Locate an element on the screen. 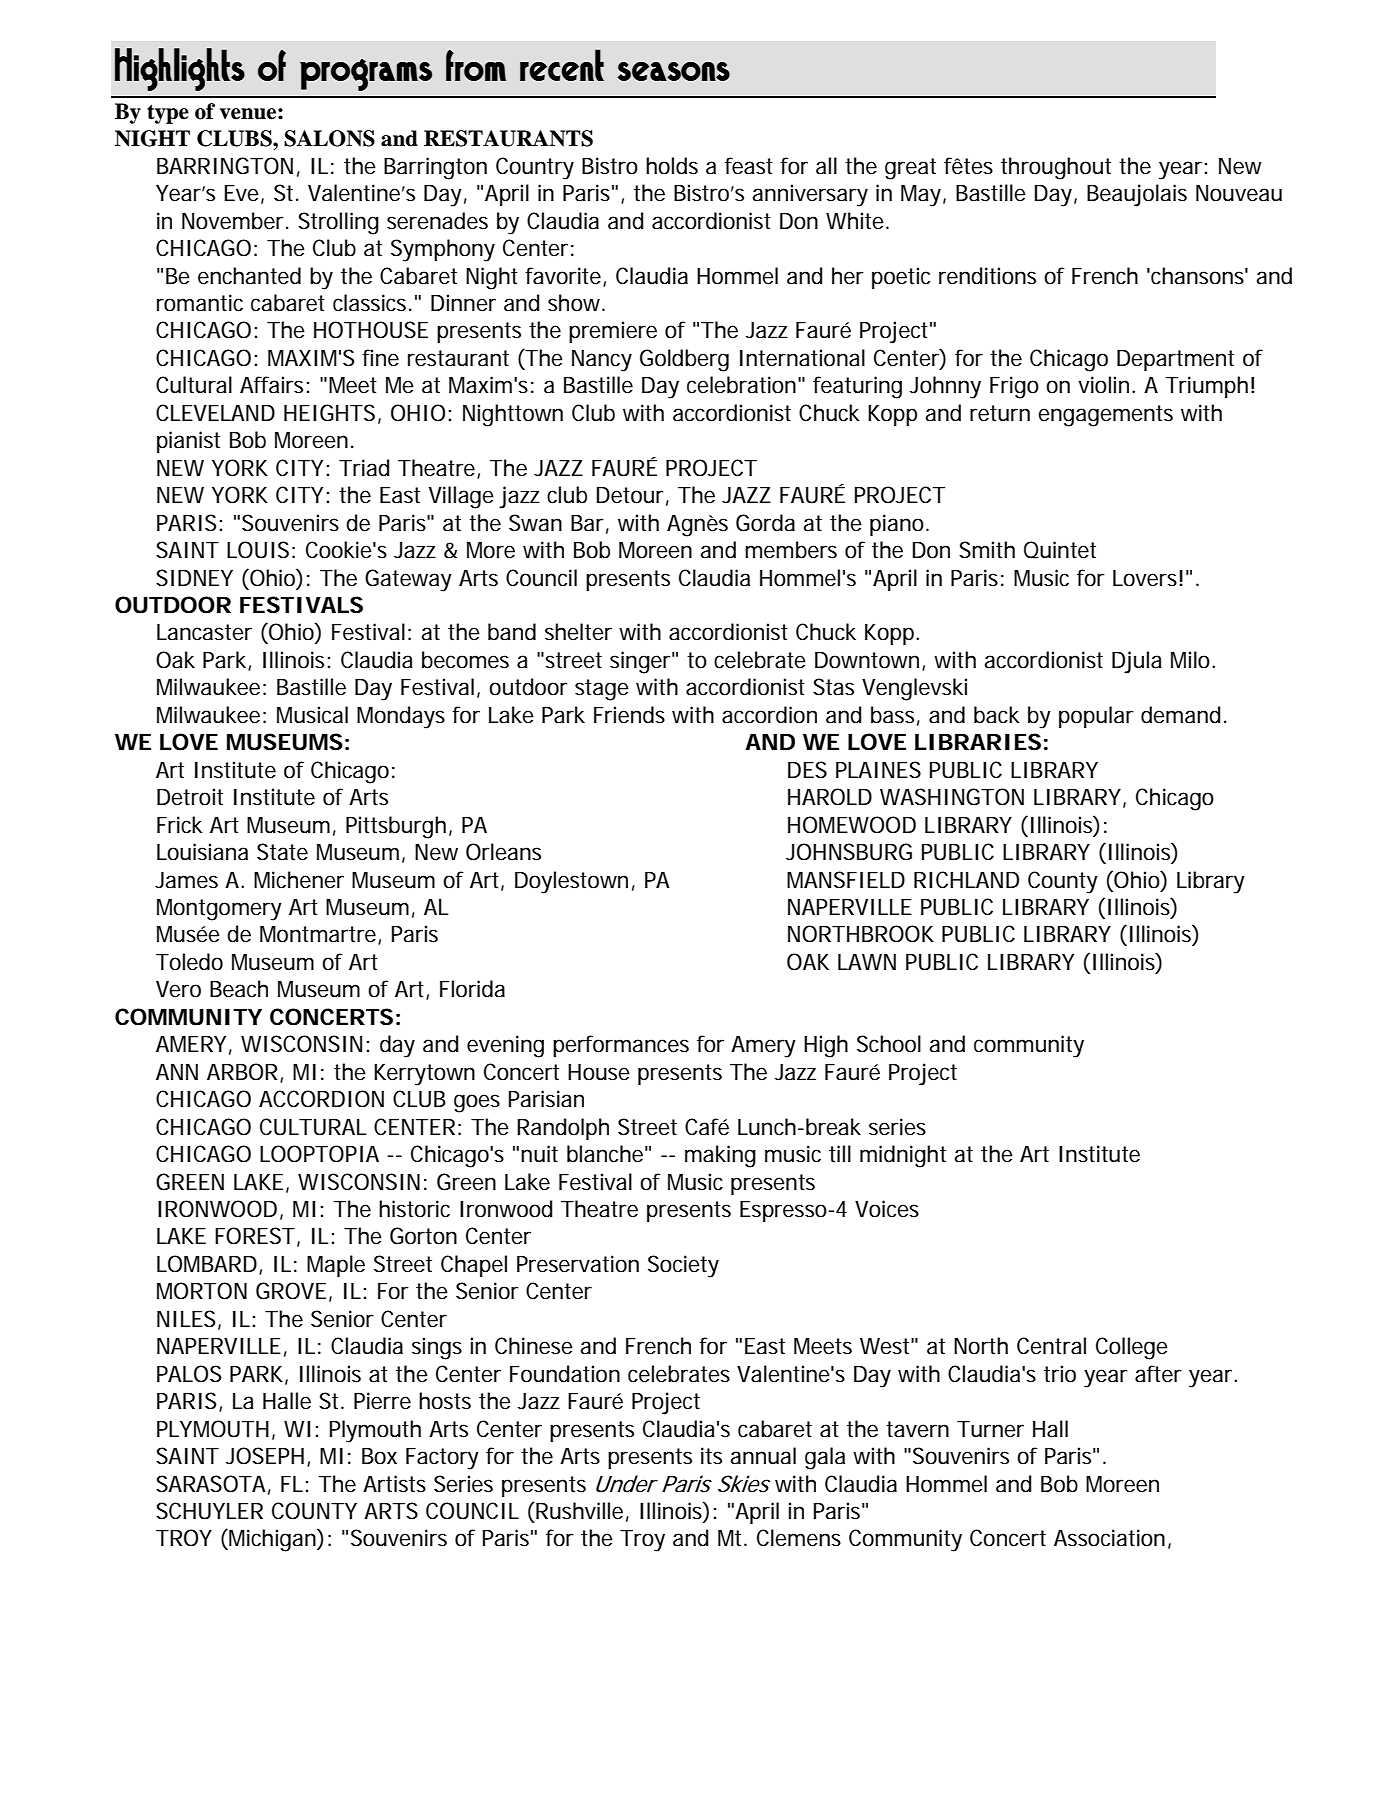  Association is located at coordinates (1109, 1538).
